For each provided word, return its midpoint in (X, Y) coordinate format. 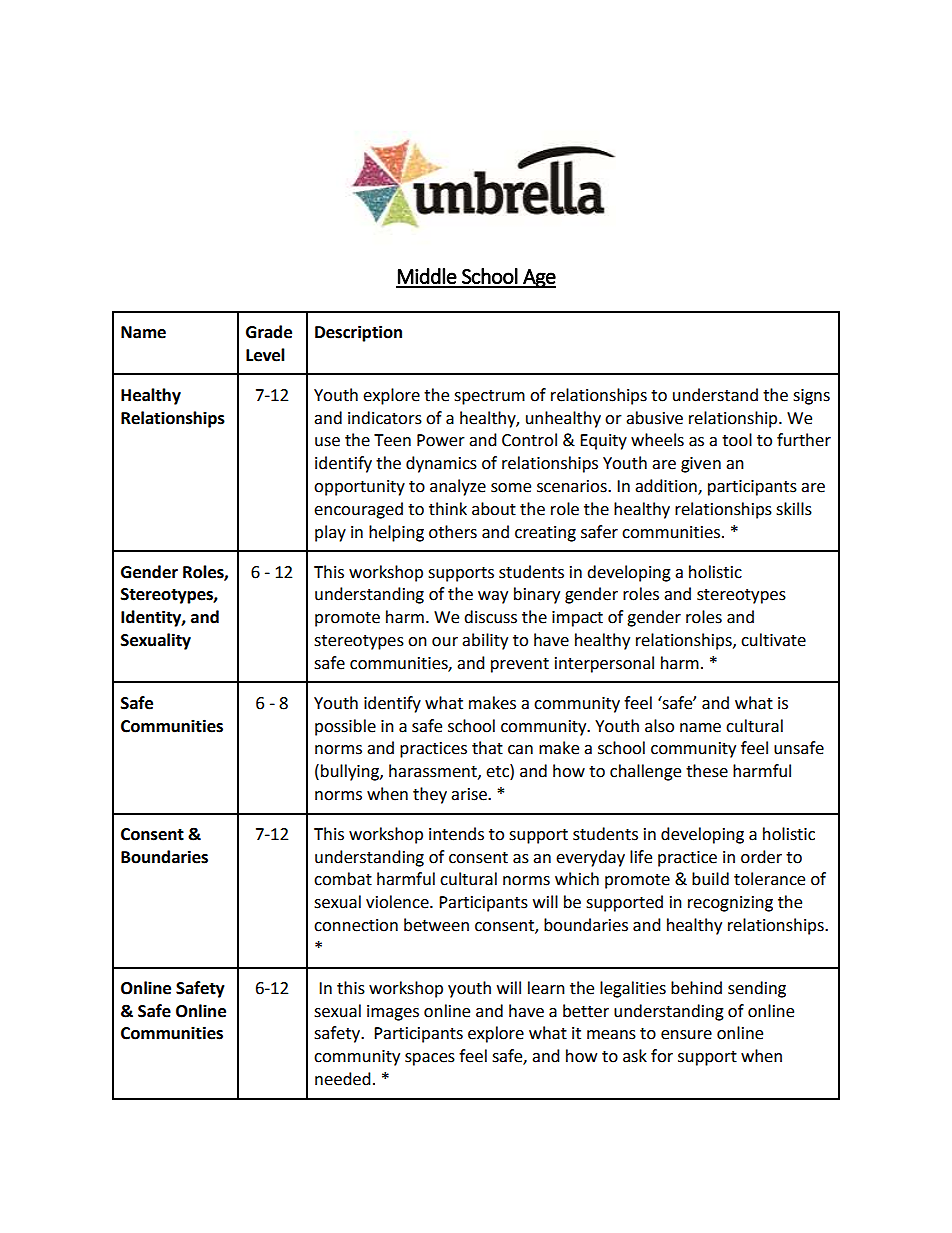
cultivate (773, 640)
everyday (590, 858)
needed (343, 1079)
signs (811, 397)
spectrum (489, 397)
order (761, 857)
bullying (351, 772)
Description (358, 333)
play (330, 533)
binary (537, 595)
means (611, 1035)
